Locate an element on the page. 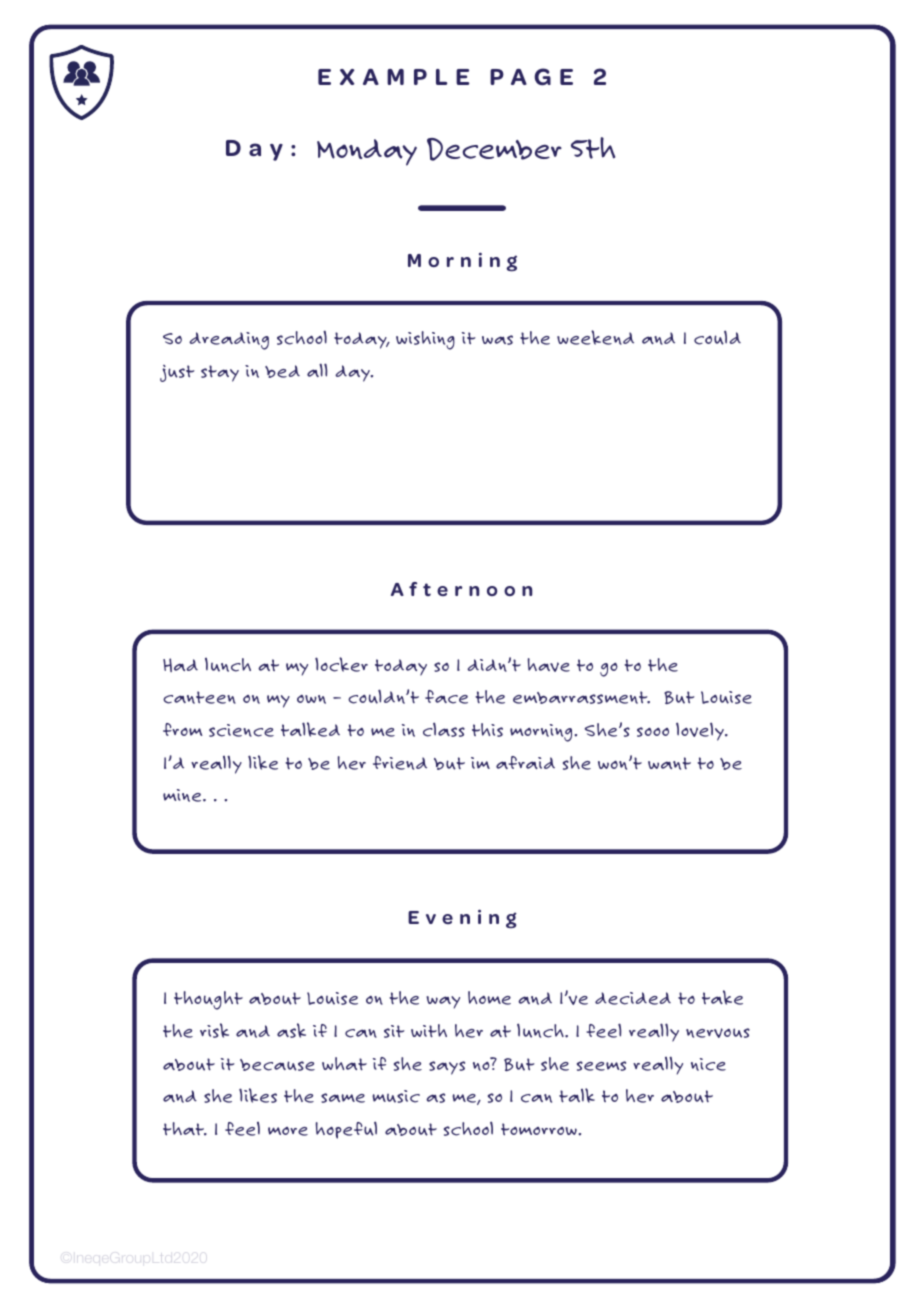 The width and height of the page is (924, 1308). science is located at coordinates (241, 730).
